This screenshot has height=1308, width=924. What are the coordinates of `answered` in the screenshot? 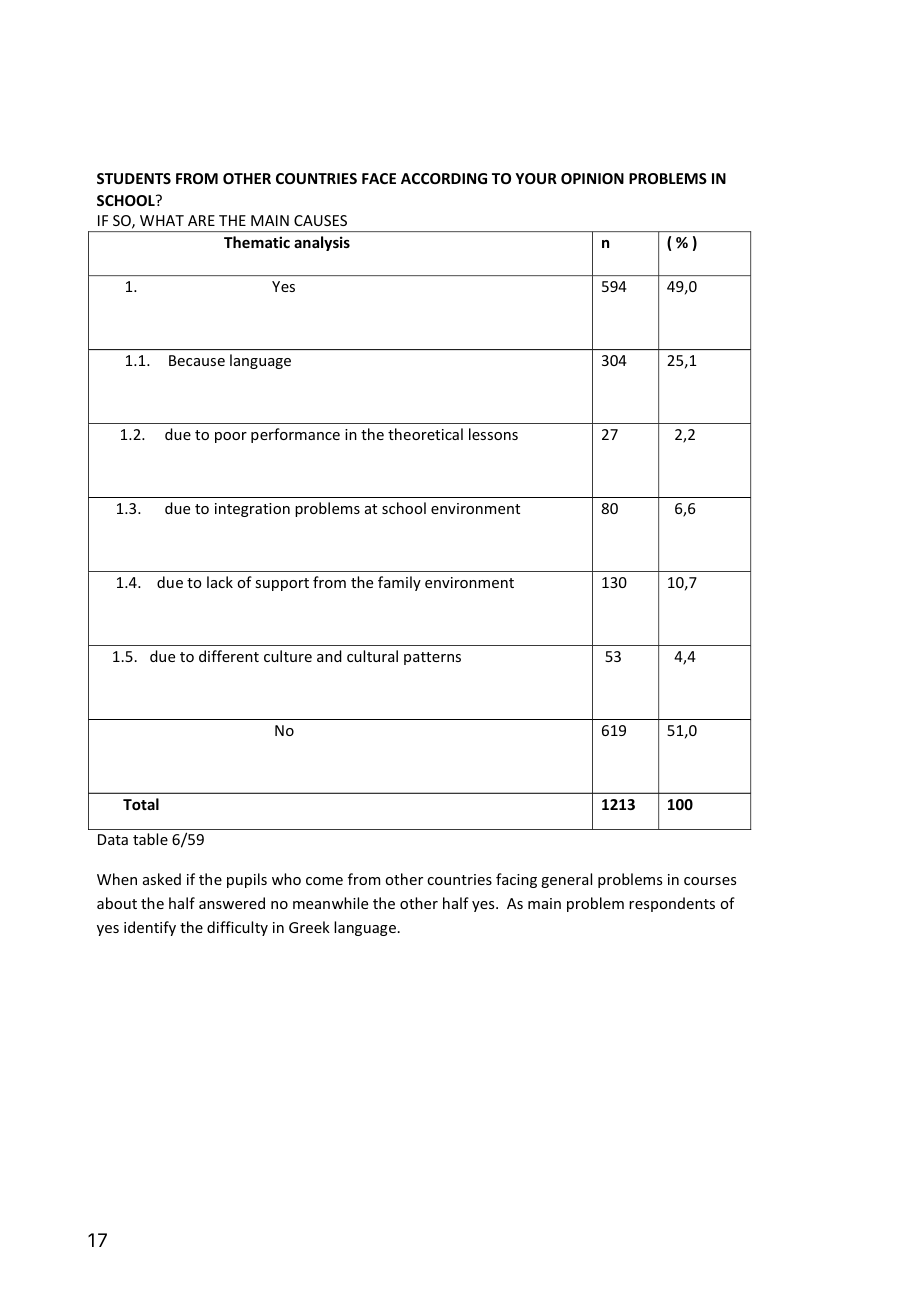 It's located at (232, 903).
